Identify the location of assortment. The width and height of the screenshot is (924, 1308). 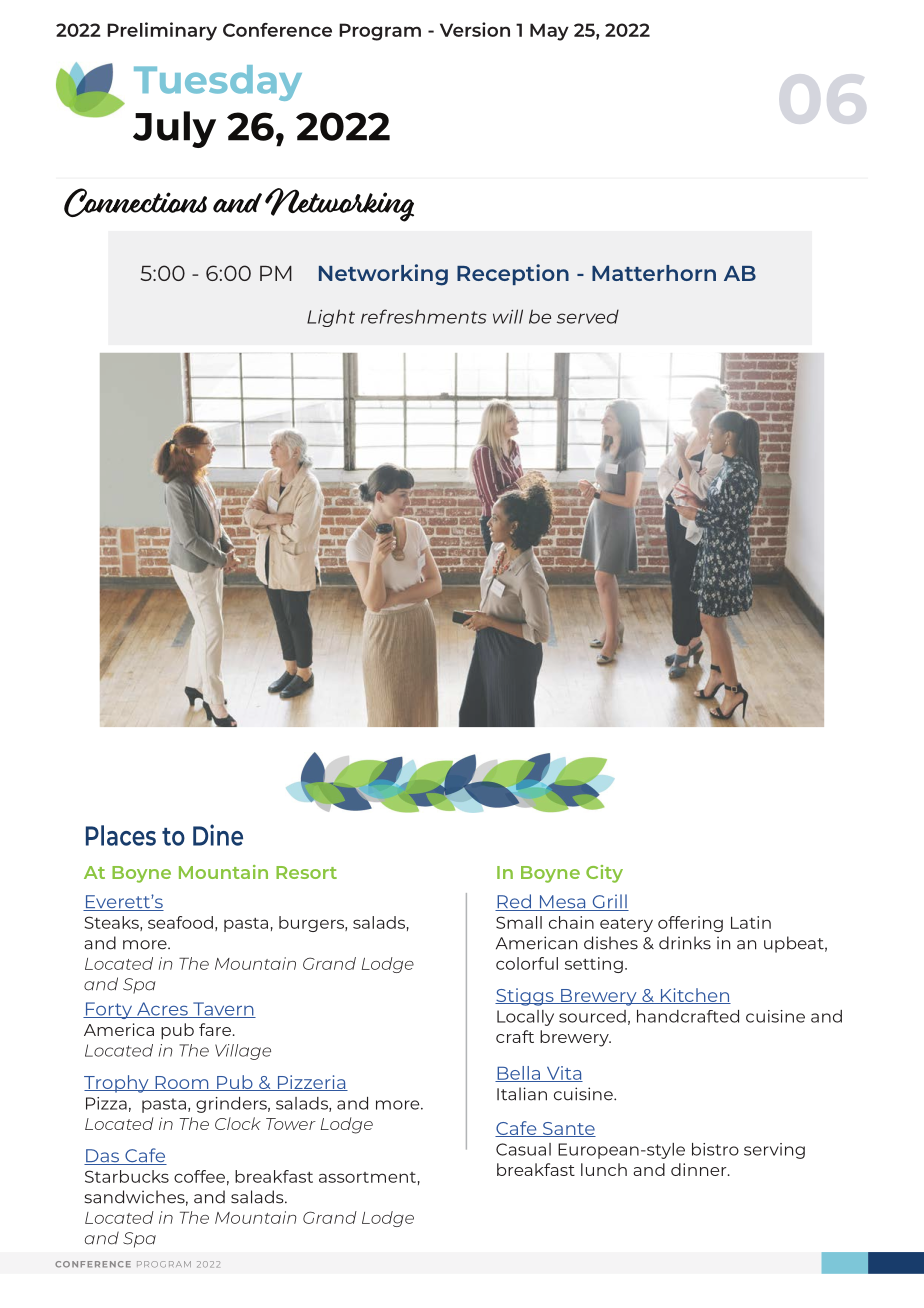
(367, 1177).
